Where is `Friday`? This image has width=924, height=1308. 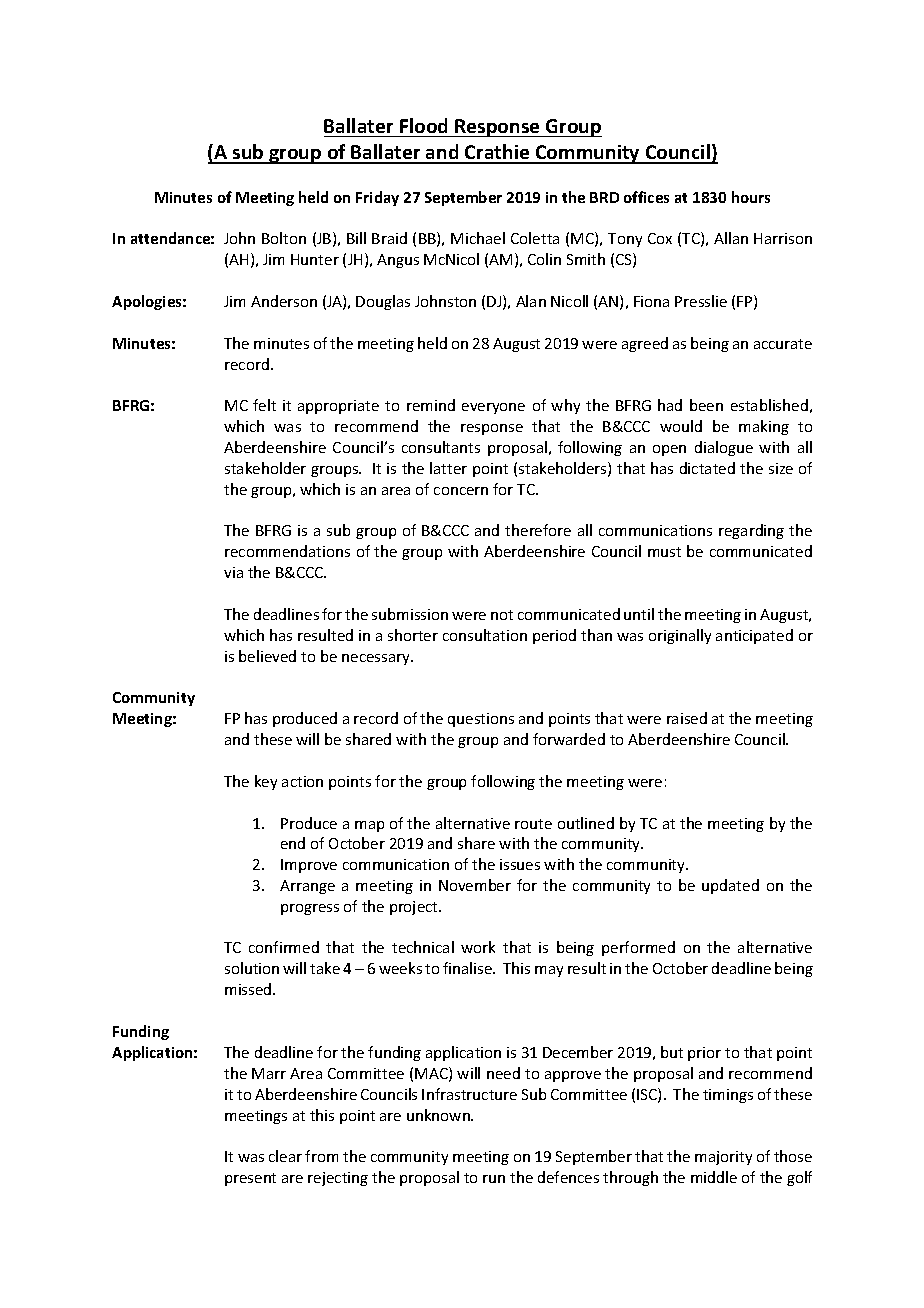
Friday is located at coordinates (377, 198).
